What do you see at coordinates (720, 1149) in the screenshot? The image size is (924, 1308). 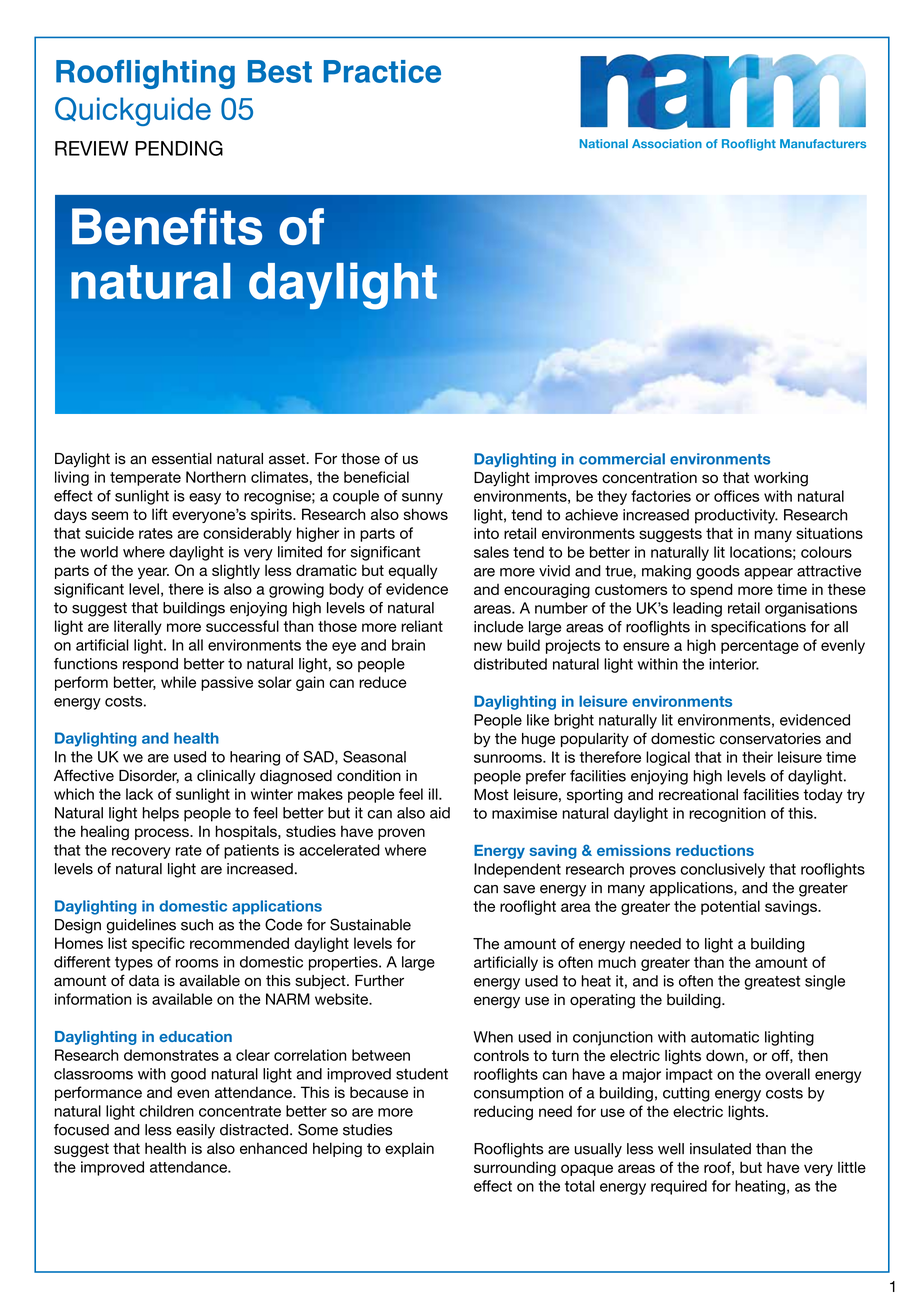 I see `insulated` at bounding box center [720, 1149].
